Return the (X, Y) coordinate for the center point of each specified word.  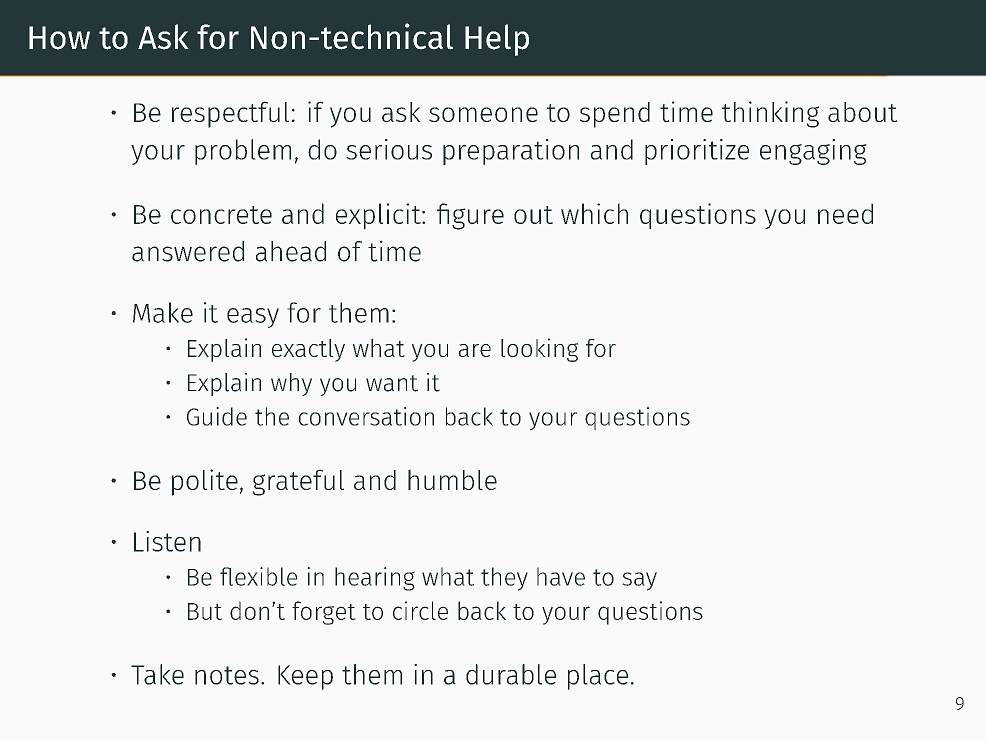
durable (511, 674)
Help (497, 40)
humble (452, 479)
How (59, 38)
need (845, 213)
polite (205, 482)
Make (163, 312)
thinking (770, 114)
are (474, 350)
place (598, 677)
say (639, 581)
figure (470, 216)
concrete (221, 215)
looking (540, 350)
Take (157, 674)
